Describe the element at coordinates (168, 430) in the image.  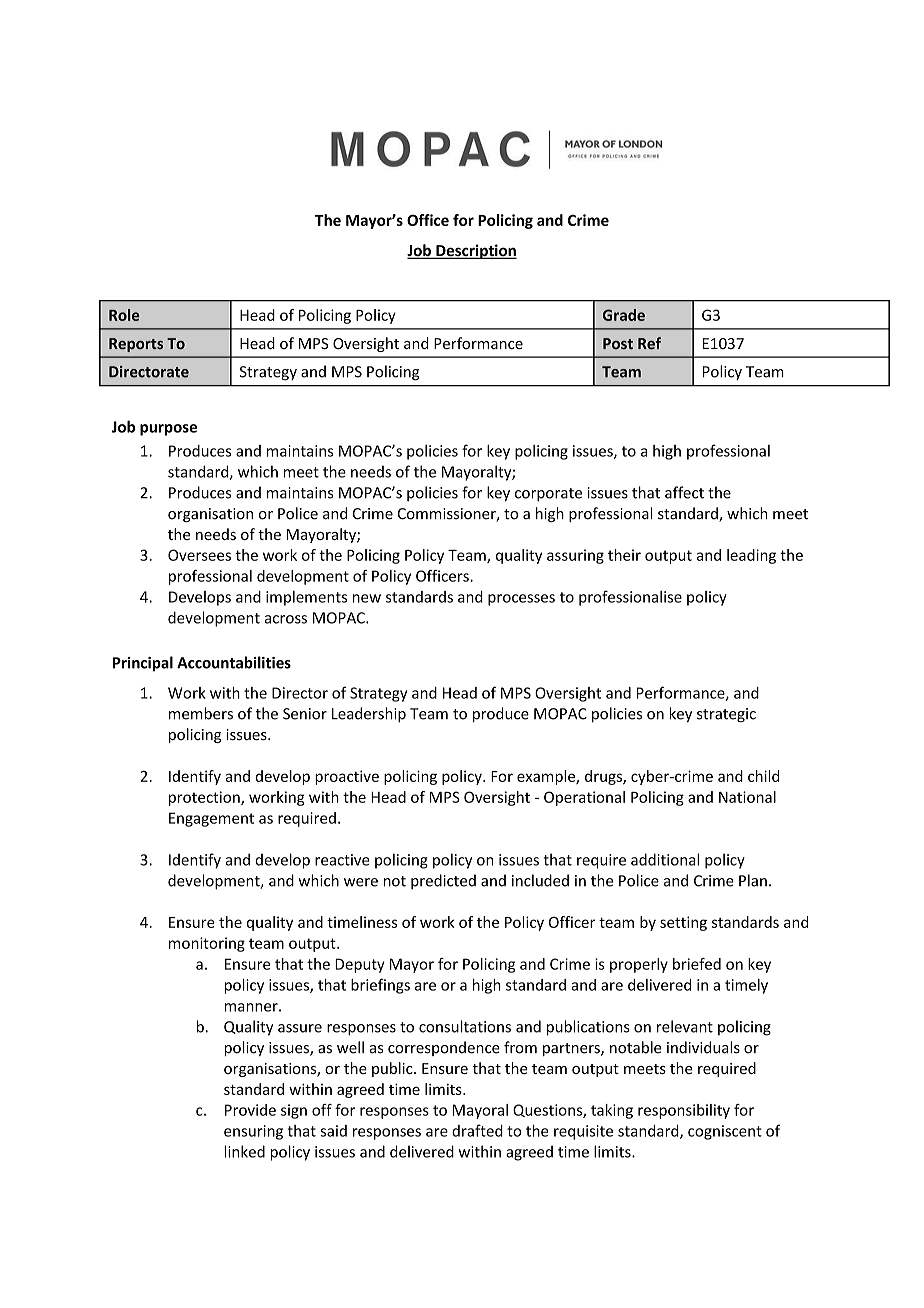
I see `purpose` at that location.
